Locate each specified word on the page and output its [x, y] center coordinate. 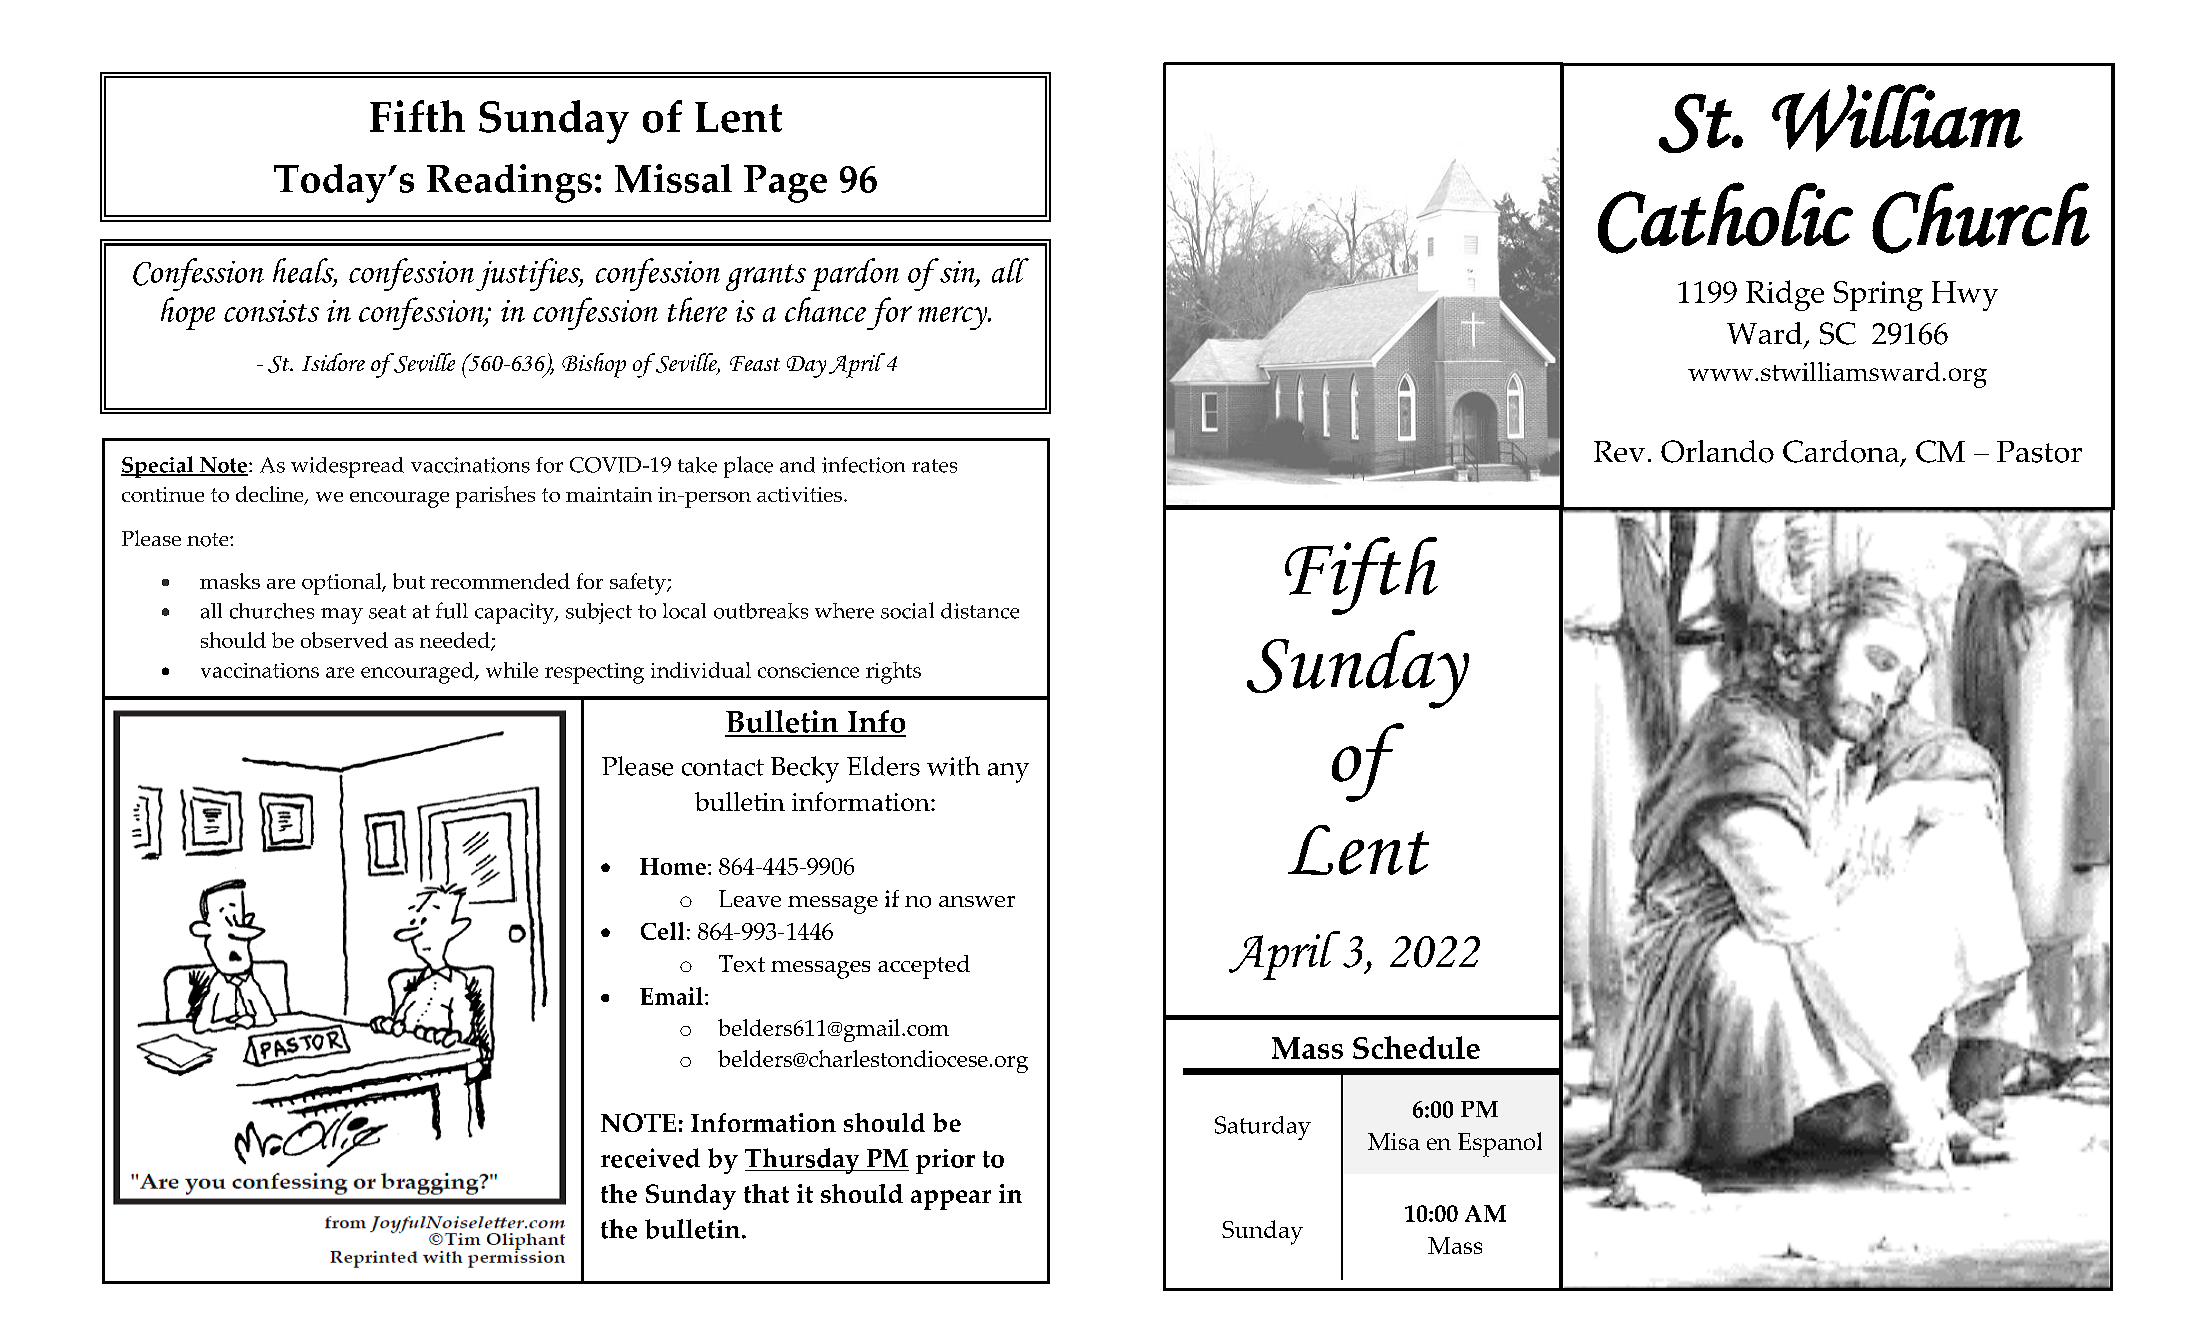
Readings [509, 183]
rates [934, 466]
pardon [855, 274]
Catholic [1725, 218]
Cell [662, 931]
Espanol [1500, 1144]
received [650, 1158]
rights [893, 673]
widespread [347, 467]
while [512, 670]
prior [945, 1161]
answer [977, 901]
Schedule [1416, 1047]
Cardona [1842, 452]
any [1008, 773]
